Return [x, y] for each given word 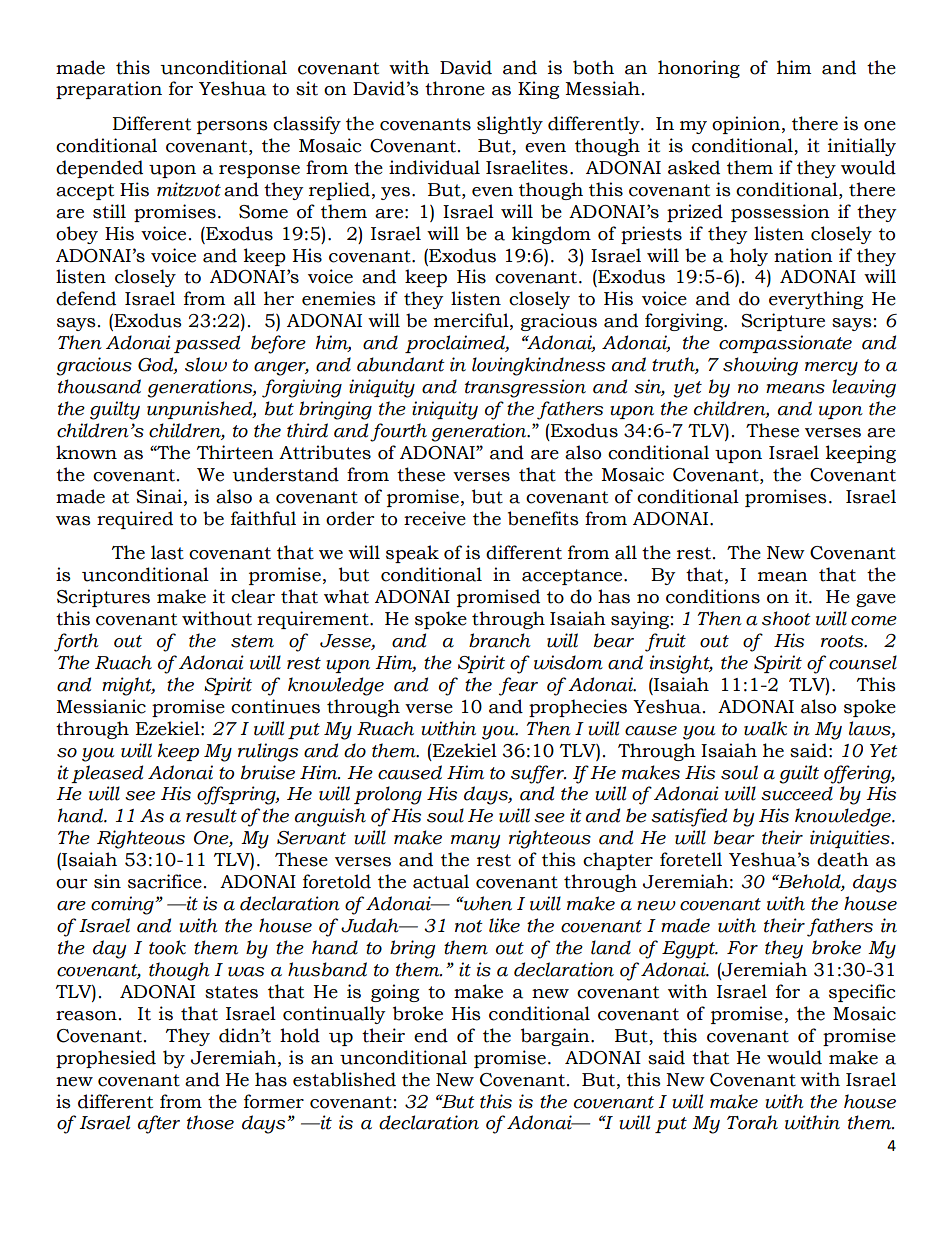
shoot [786, 618]
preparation [109, 90]
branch [500, 640]
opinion [746, 125]
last [167, 552]
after [159, 1124]
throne [455, 88]
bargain [556, 1037]
